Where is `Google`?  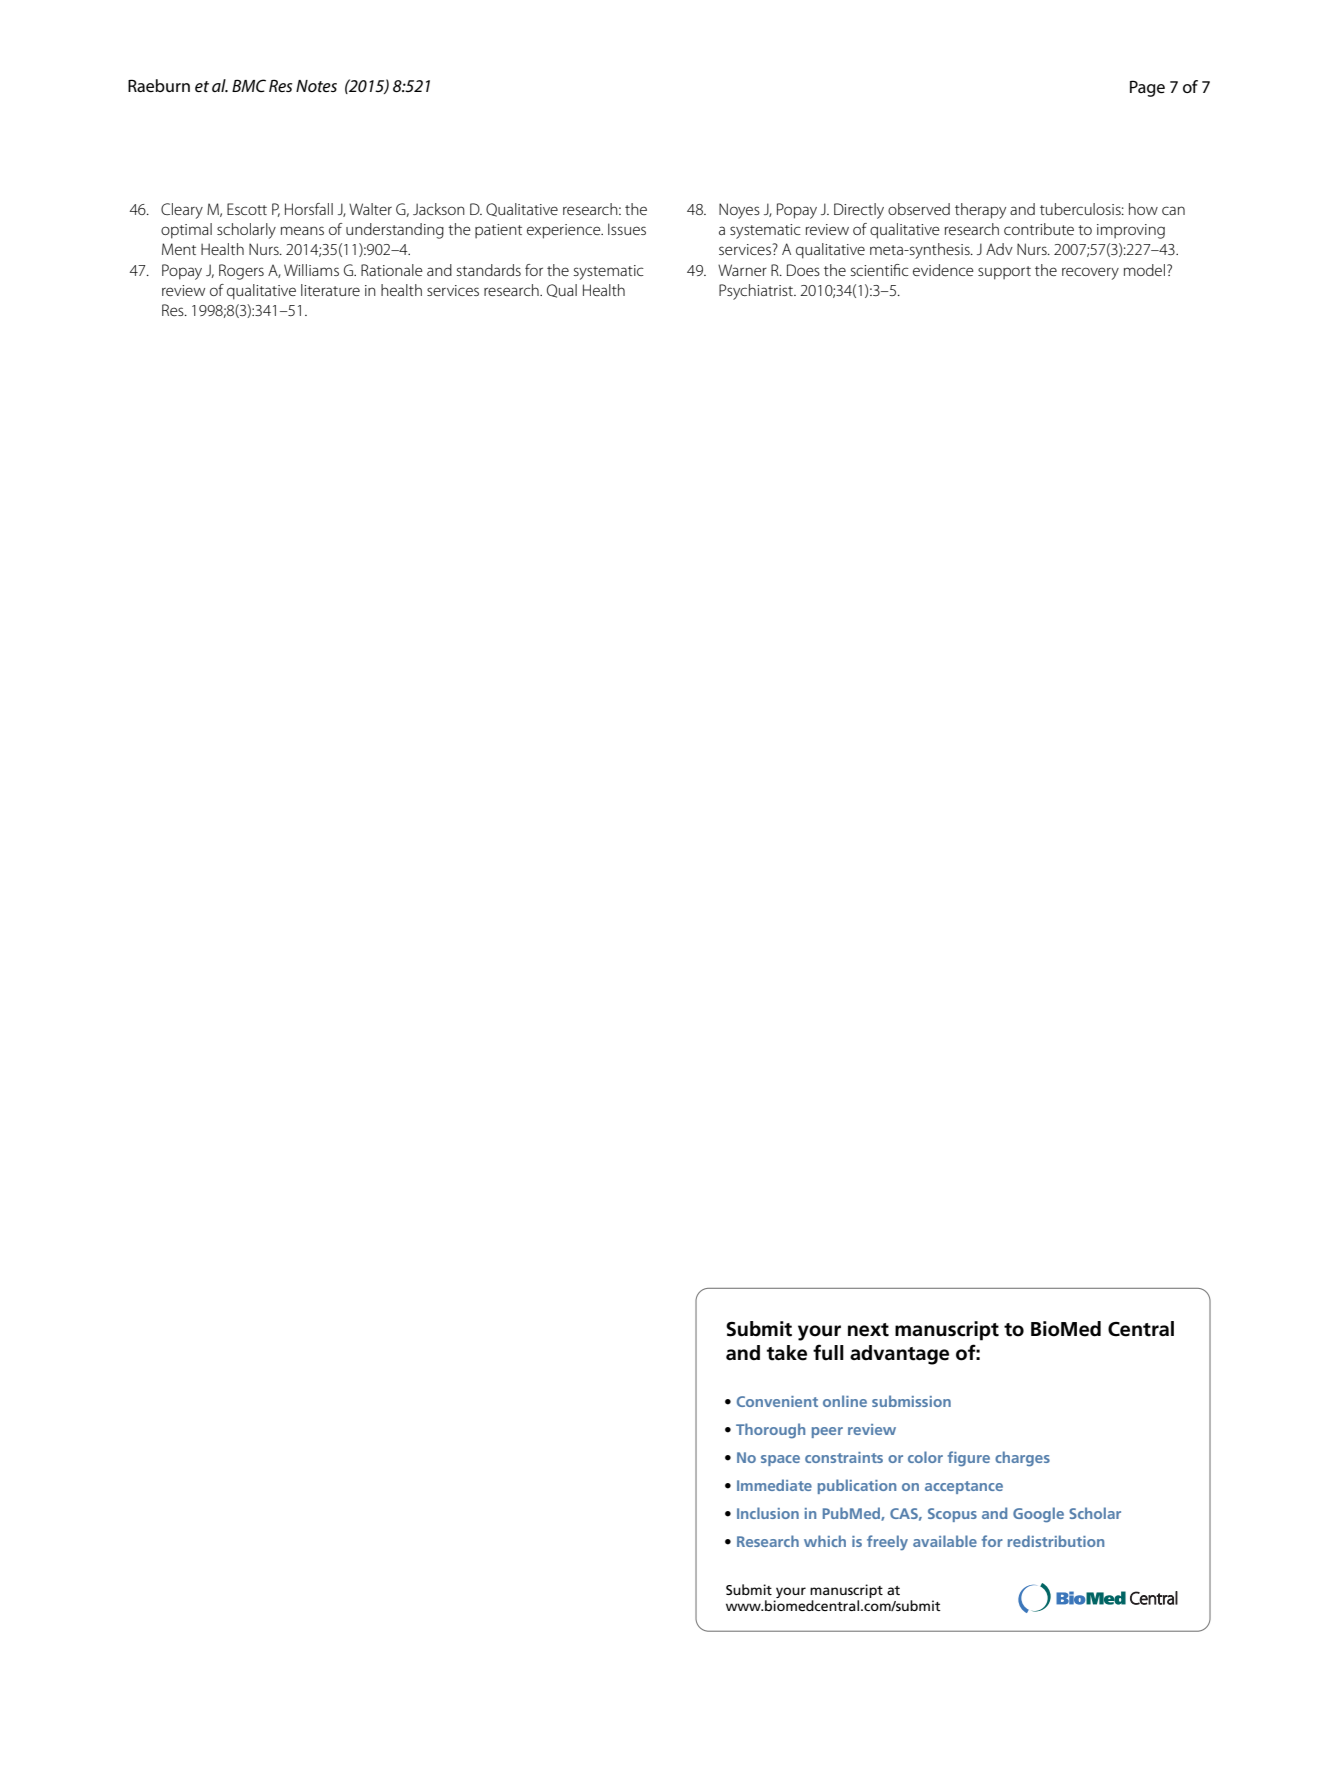
Google is located at coordinates (1038, 1515).
